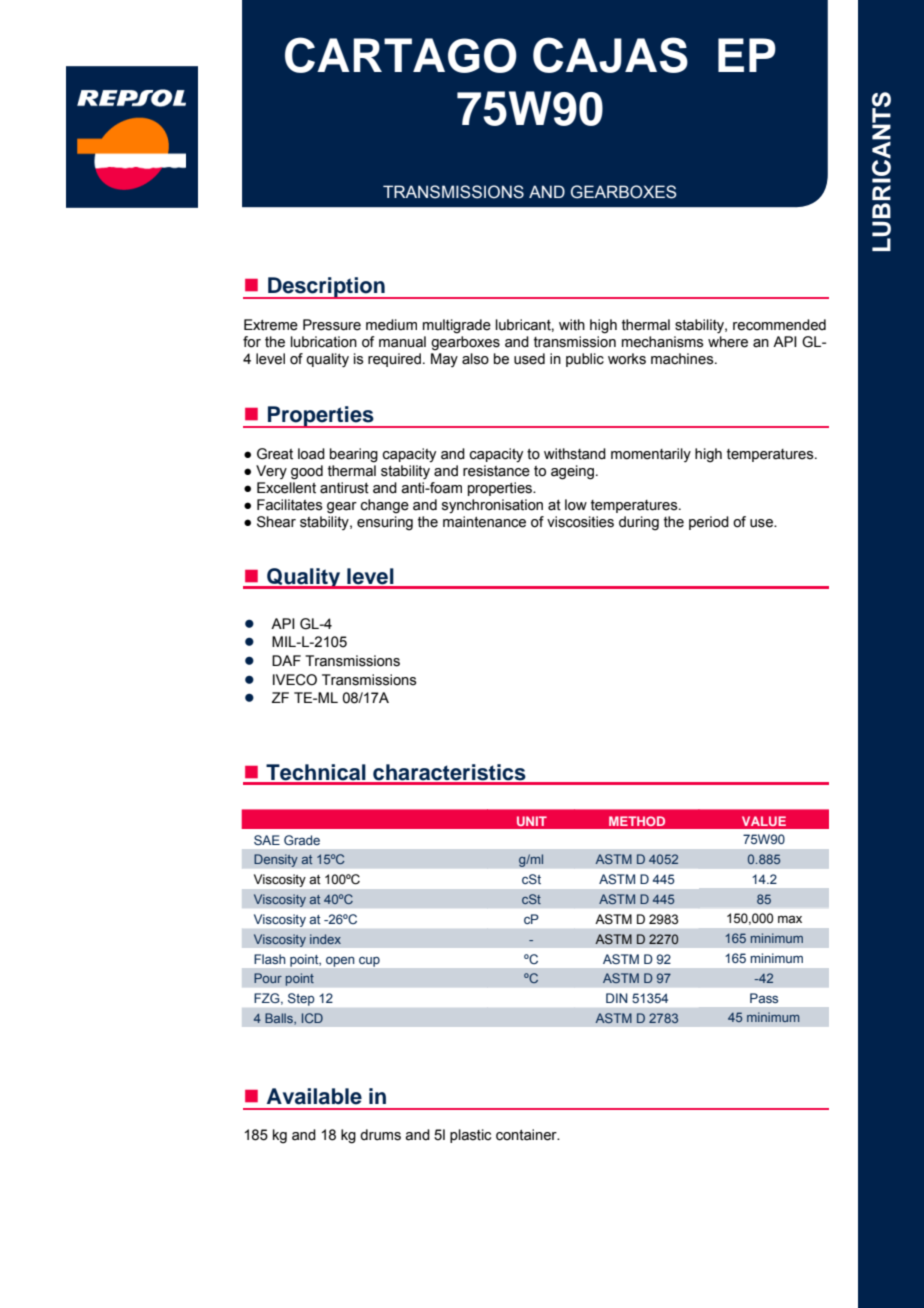 The height and width of the image is (1308, 924). Describe the element at coordinates (532, 821) in the image. I see `UNIT` at that location.
